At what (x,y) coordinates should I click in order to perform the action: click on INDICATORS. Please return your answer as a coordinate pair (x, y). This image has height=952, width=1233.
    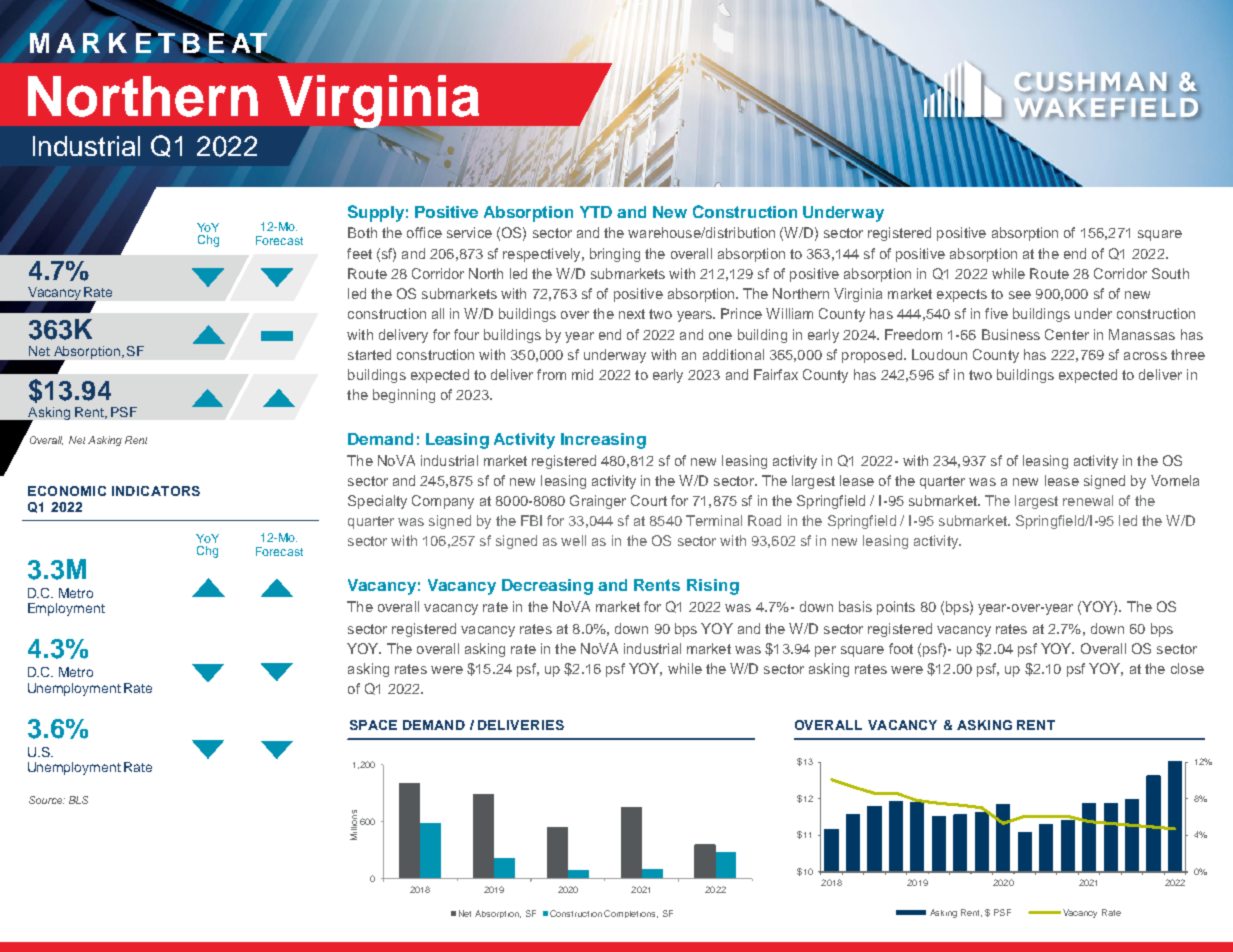
    Looking at the image, I should click on (156, 491).
